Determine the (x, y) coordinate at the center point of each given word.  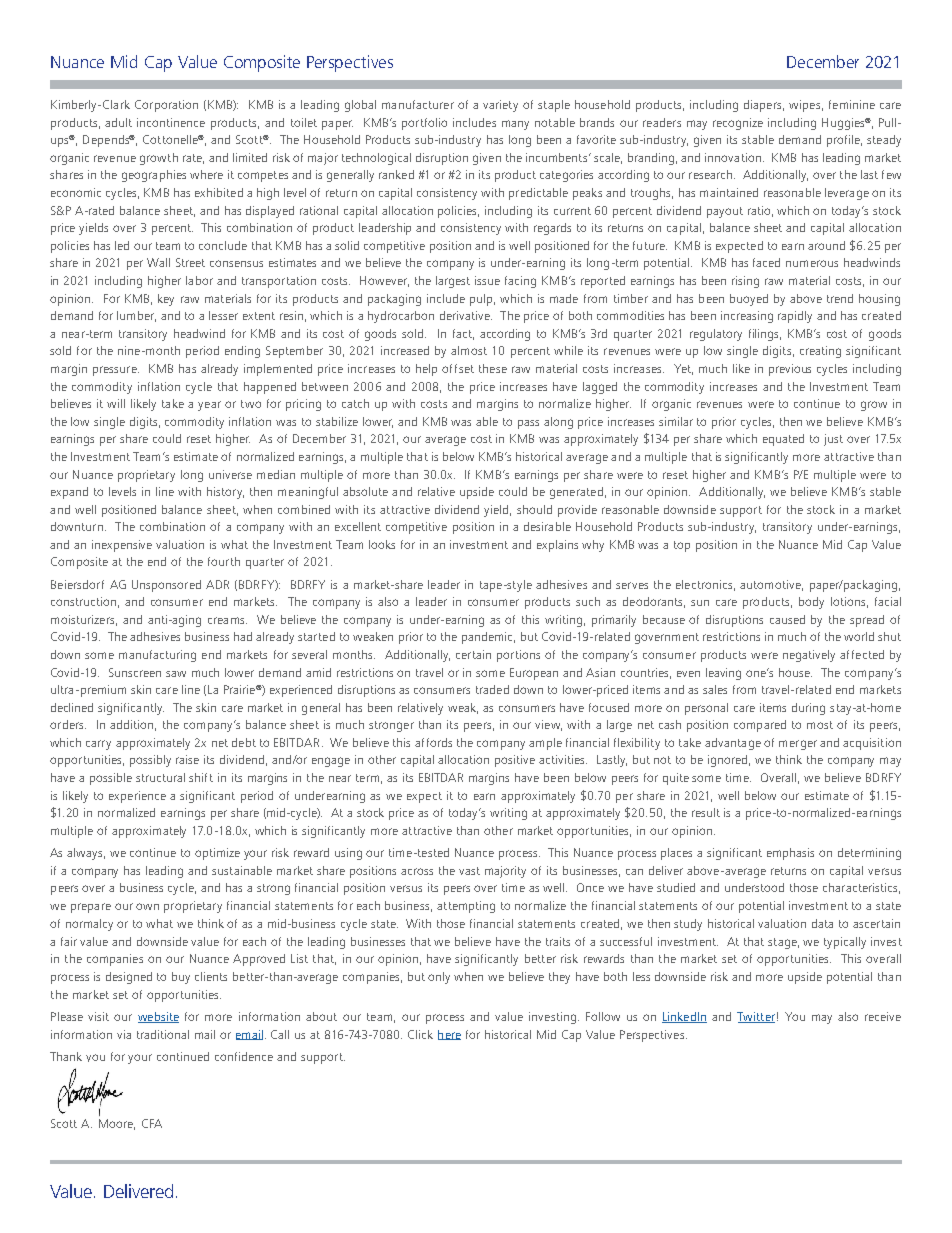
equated (783, 440)
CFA (152, 1123)
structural (160, 777)
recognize (738, 124)
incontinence (171, 122)
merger (798, 745)
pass (528, 424)
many (515, 125)
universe (230, 474)
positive (515, 761)
